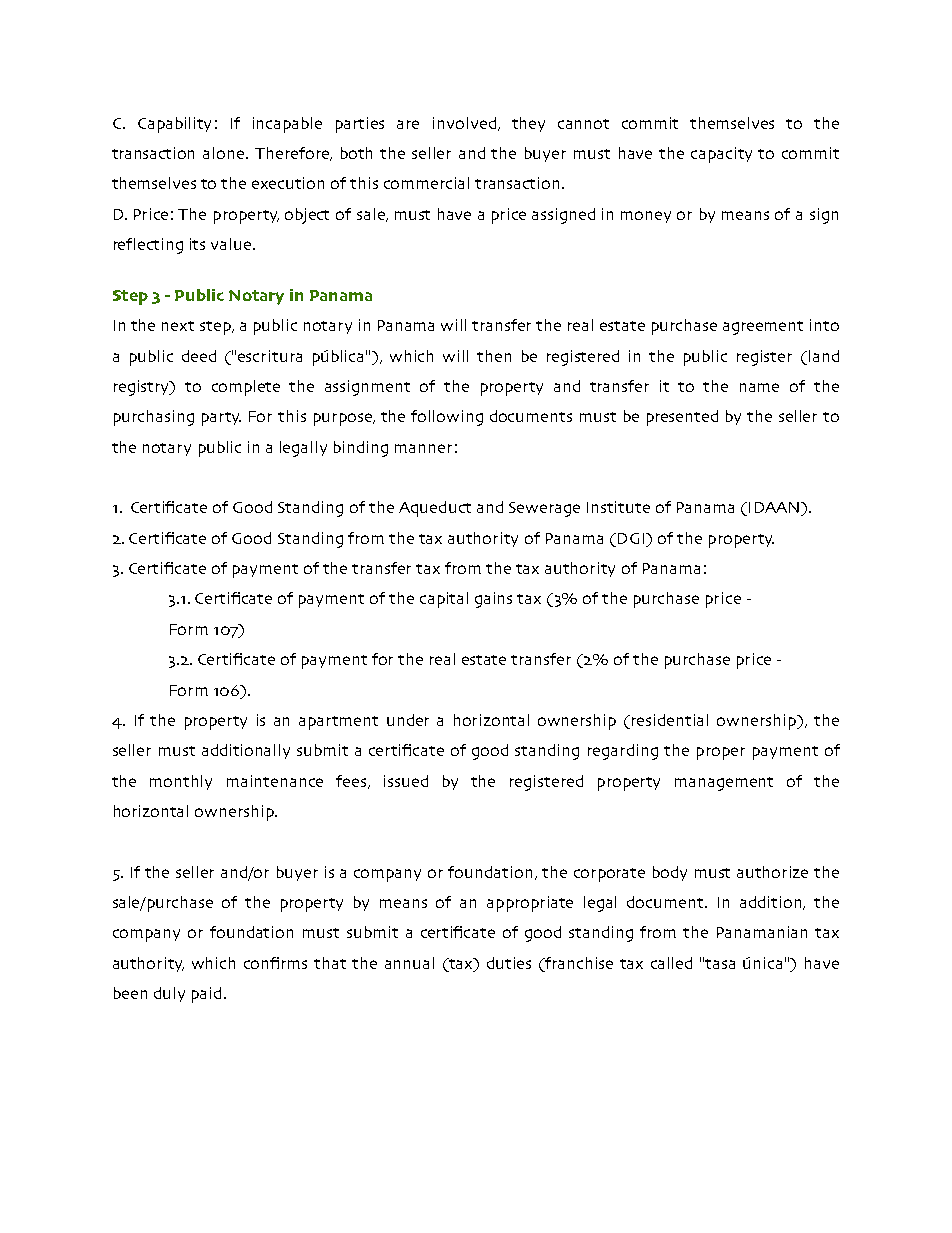 This document has width=952, height=1233. What do you see at coordinates (763, 328) in the document?
I see `agreement` at bounding box center [763, 328].
